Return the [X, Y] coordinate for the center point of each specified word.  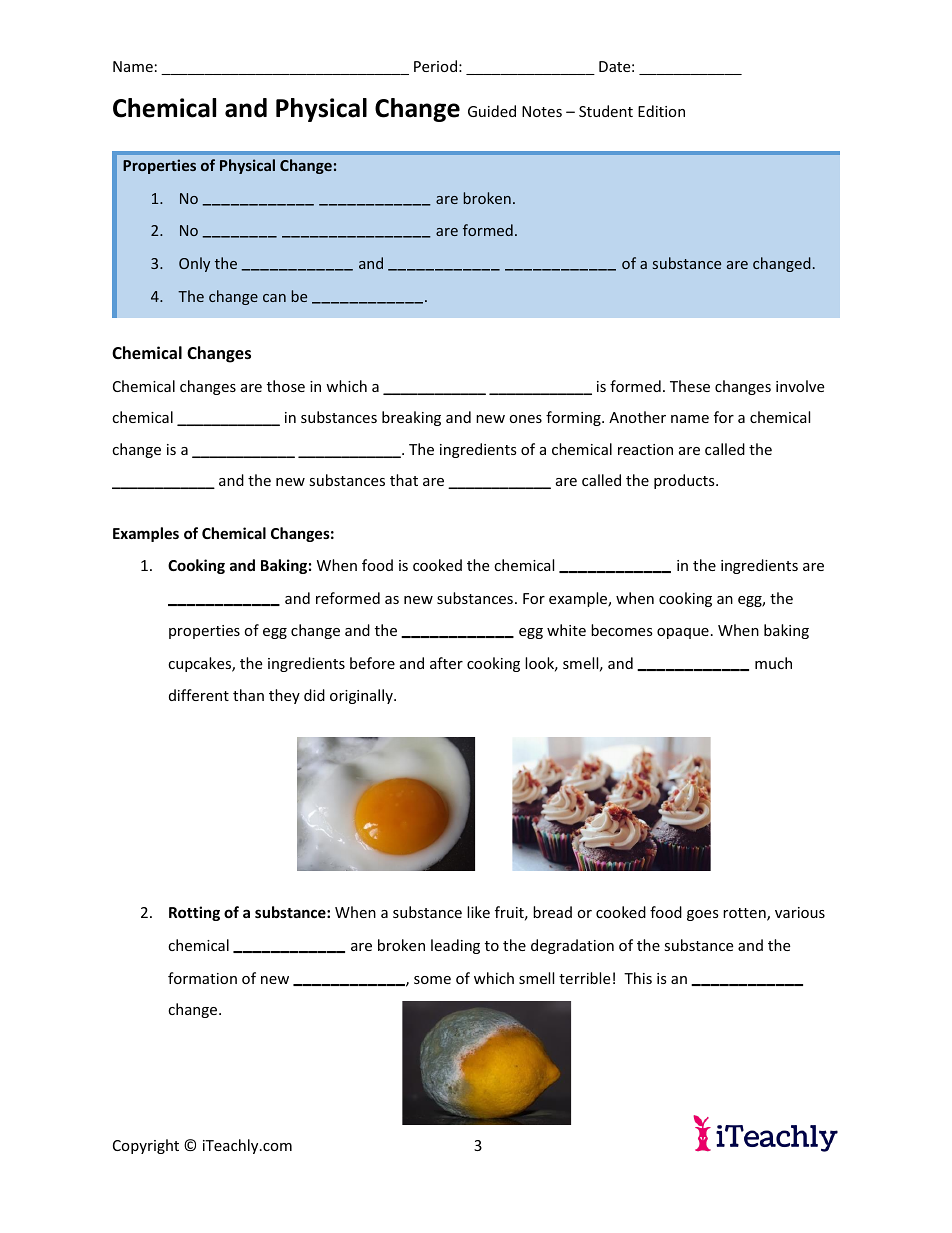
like [478, 912]
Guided [492, 111]
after [446, 663]
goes [703, 915]
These [690, 386]
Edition [661, 111]
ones [525, 419]
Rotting [194, 913]
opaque [683, 633]
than [248, 695]
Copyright [146, 1146]
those [286, 386]
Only [194, 264]
